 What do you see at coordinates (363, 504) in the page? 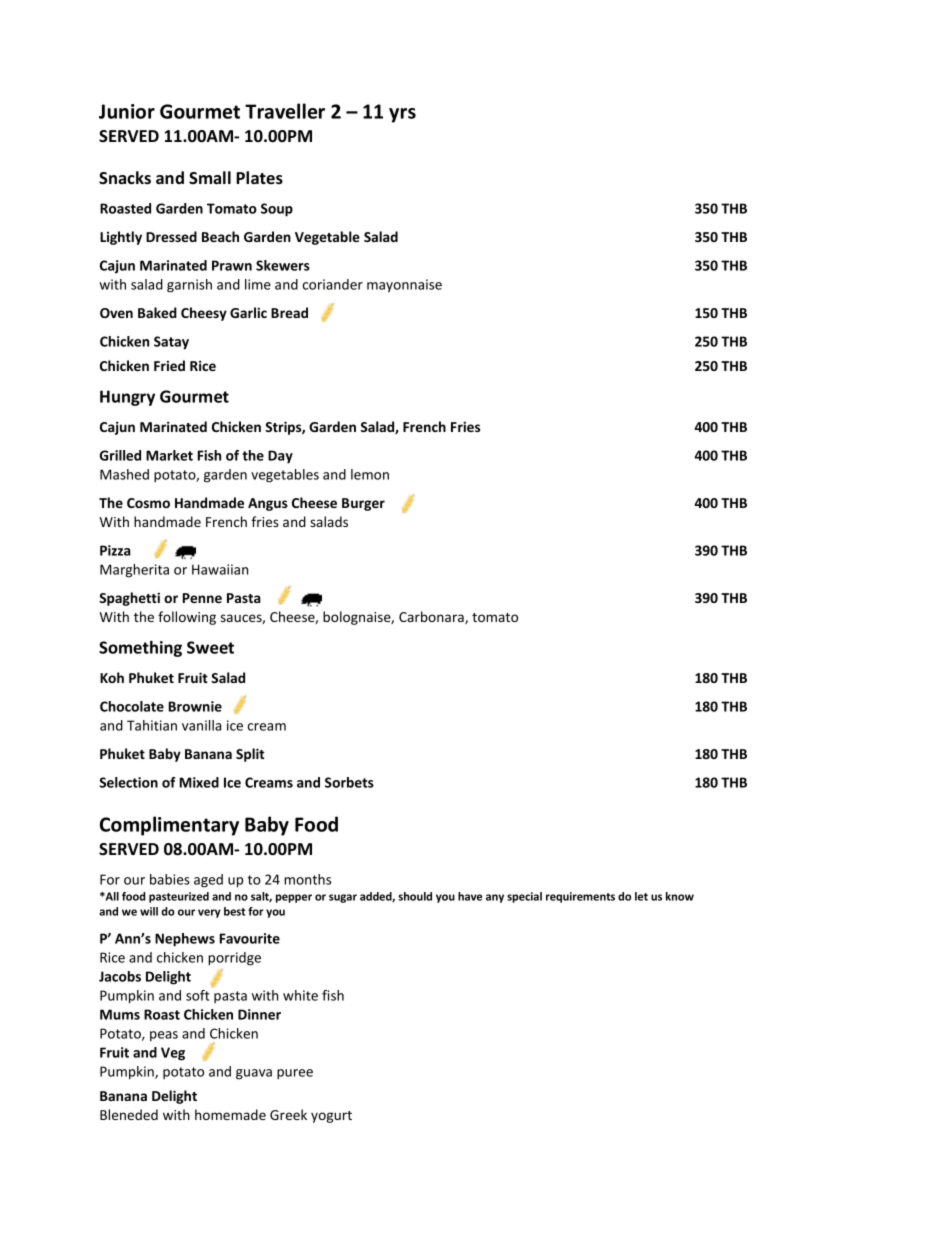
I see `Burger` at bounding box center [363, 504].
